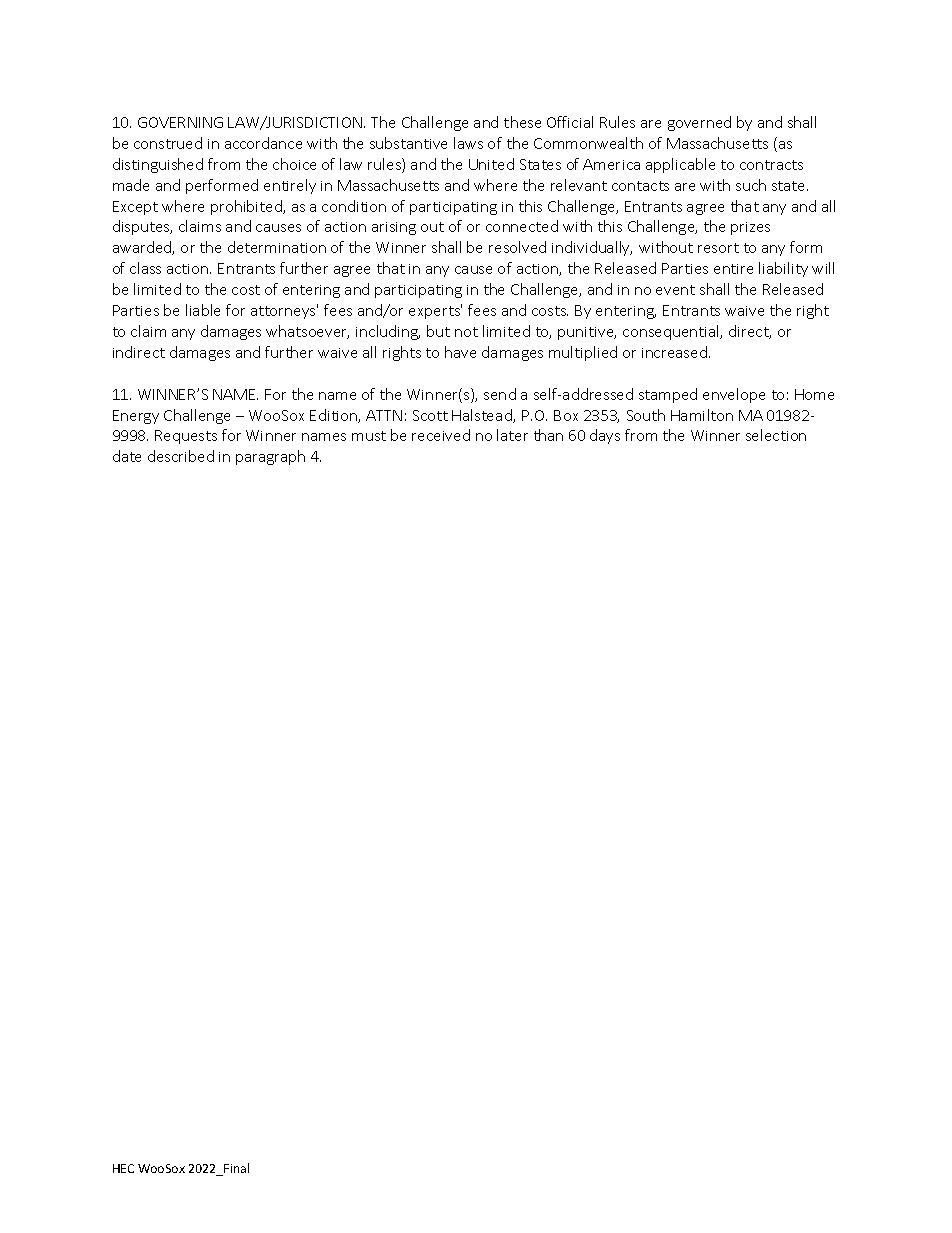 The width and height of the document is (952, 1233). What do you see at coordinates (181, 456) in the document?
I see `described` at bounding box center [181, 456].
